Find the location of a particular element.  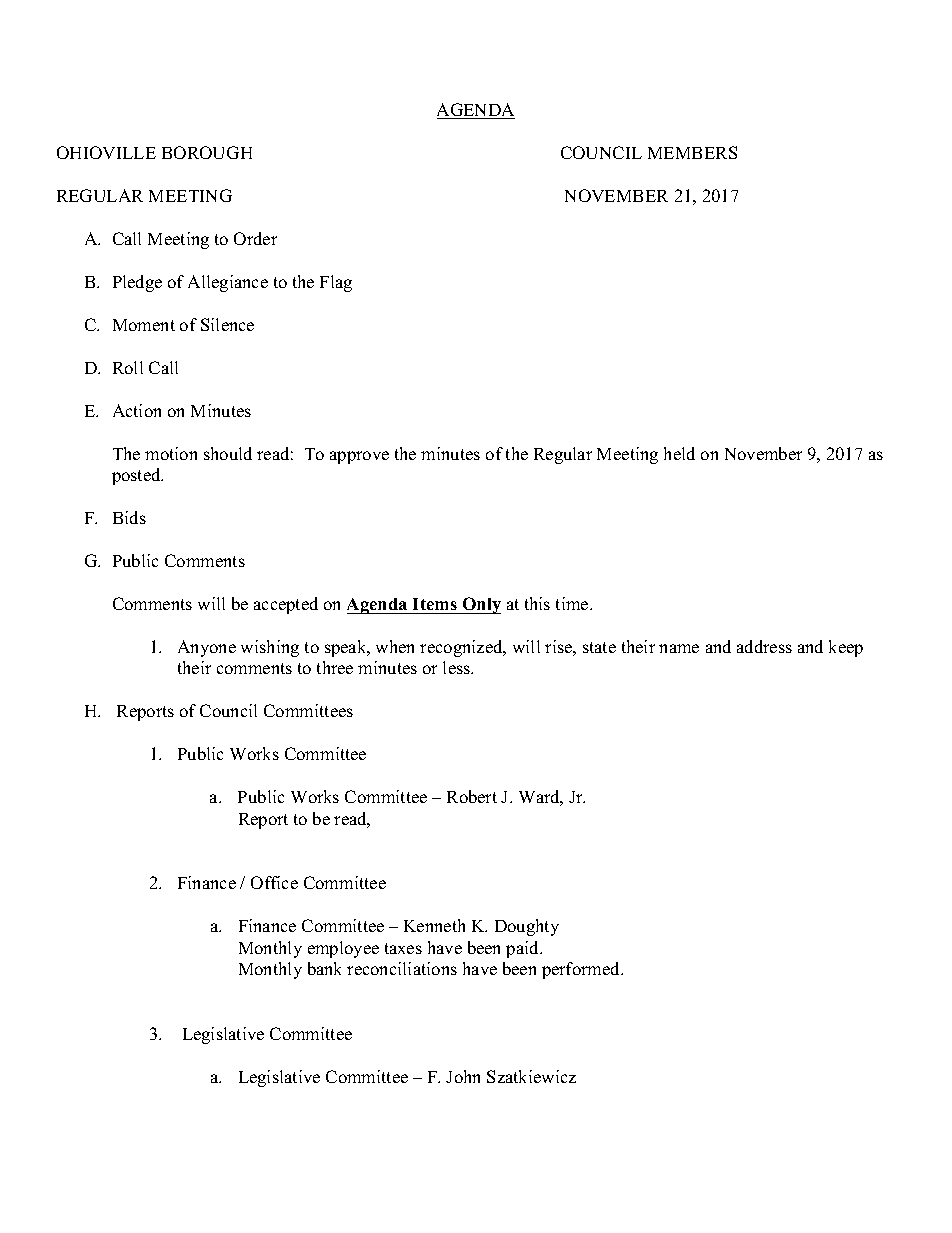

less is located at coordinates (458, 667).
